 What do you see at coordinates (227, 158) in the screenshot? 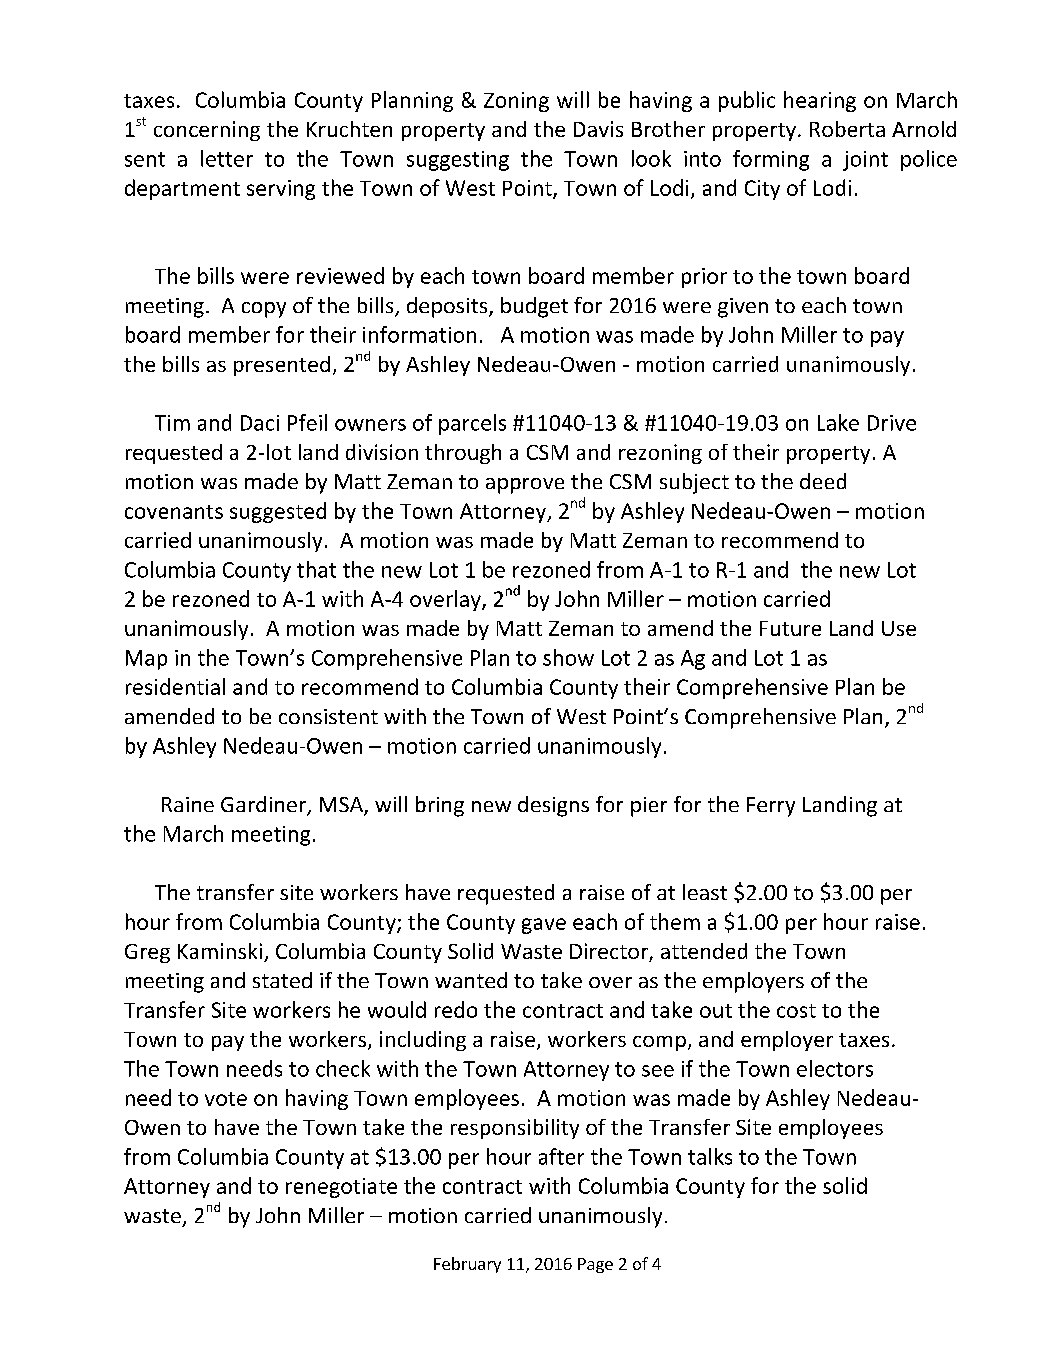
I see `letter` at bounding box center [227, 158].
